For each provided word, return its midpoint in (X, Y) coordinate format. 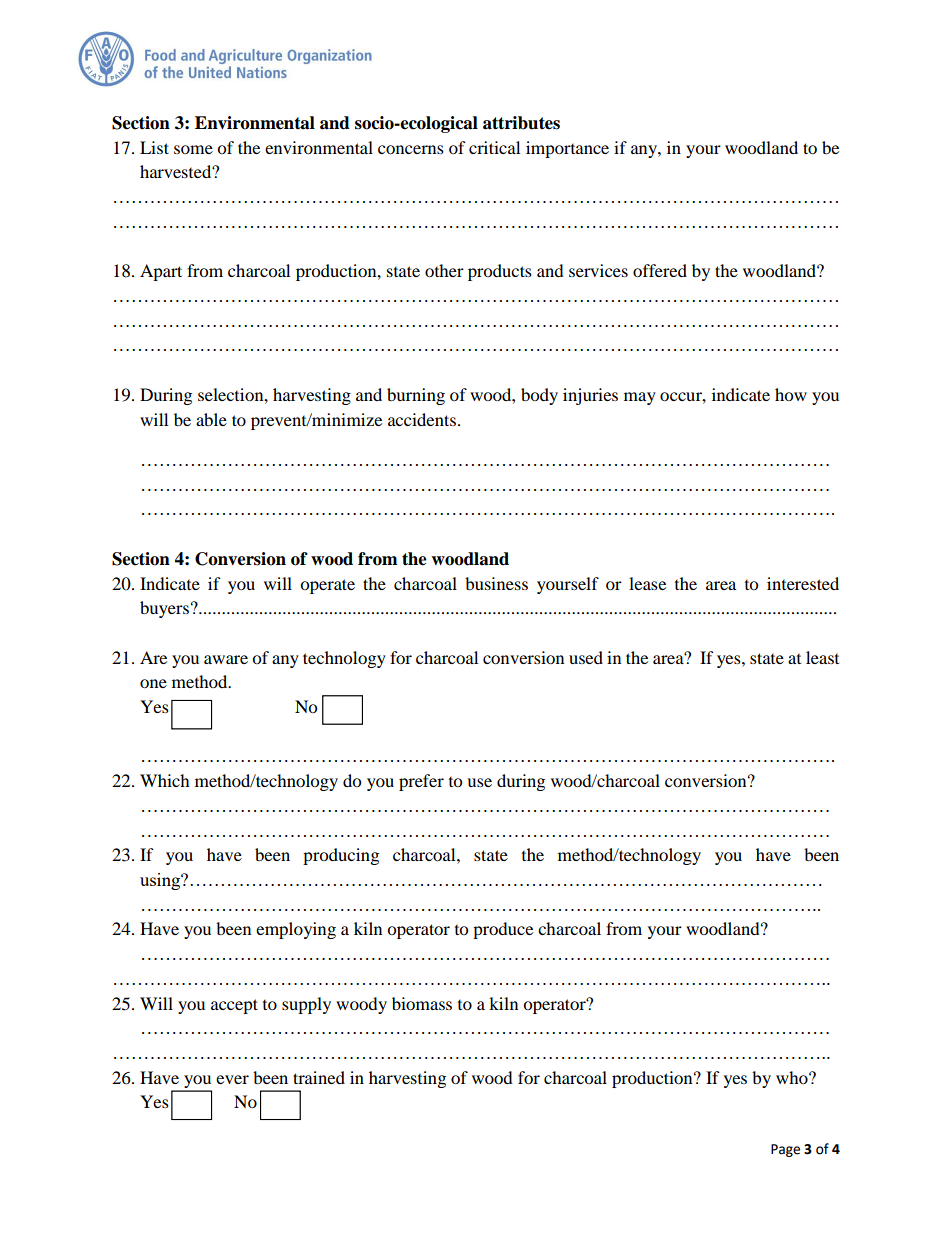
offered (660, 270)
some (193, 149)
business (496, 583)
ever (232, 1079)
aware (226, 659)
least (822, 657)
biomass (422, 1003)
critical (494, 147)
